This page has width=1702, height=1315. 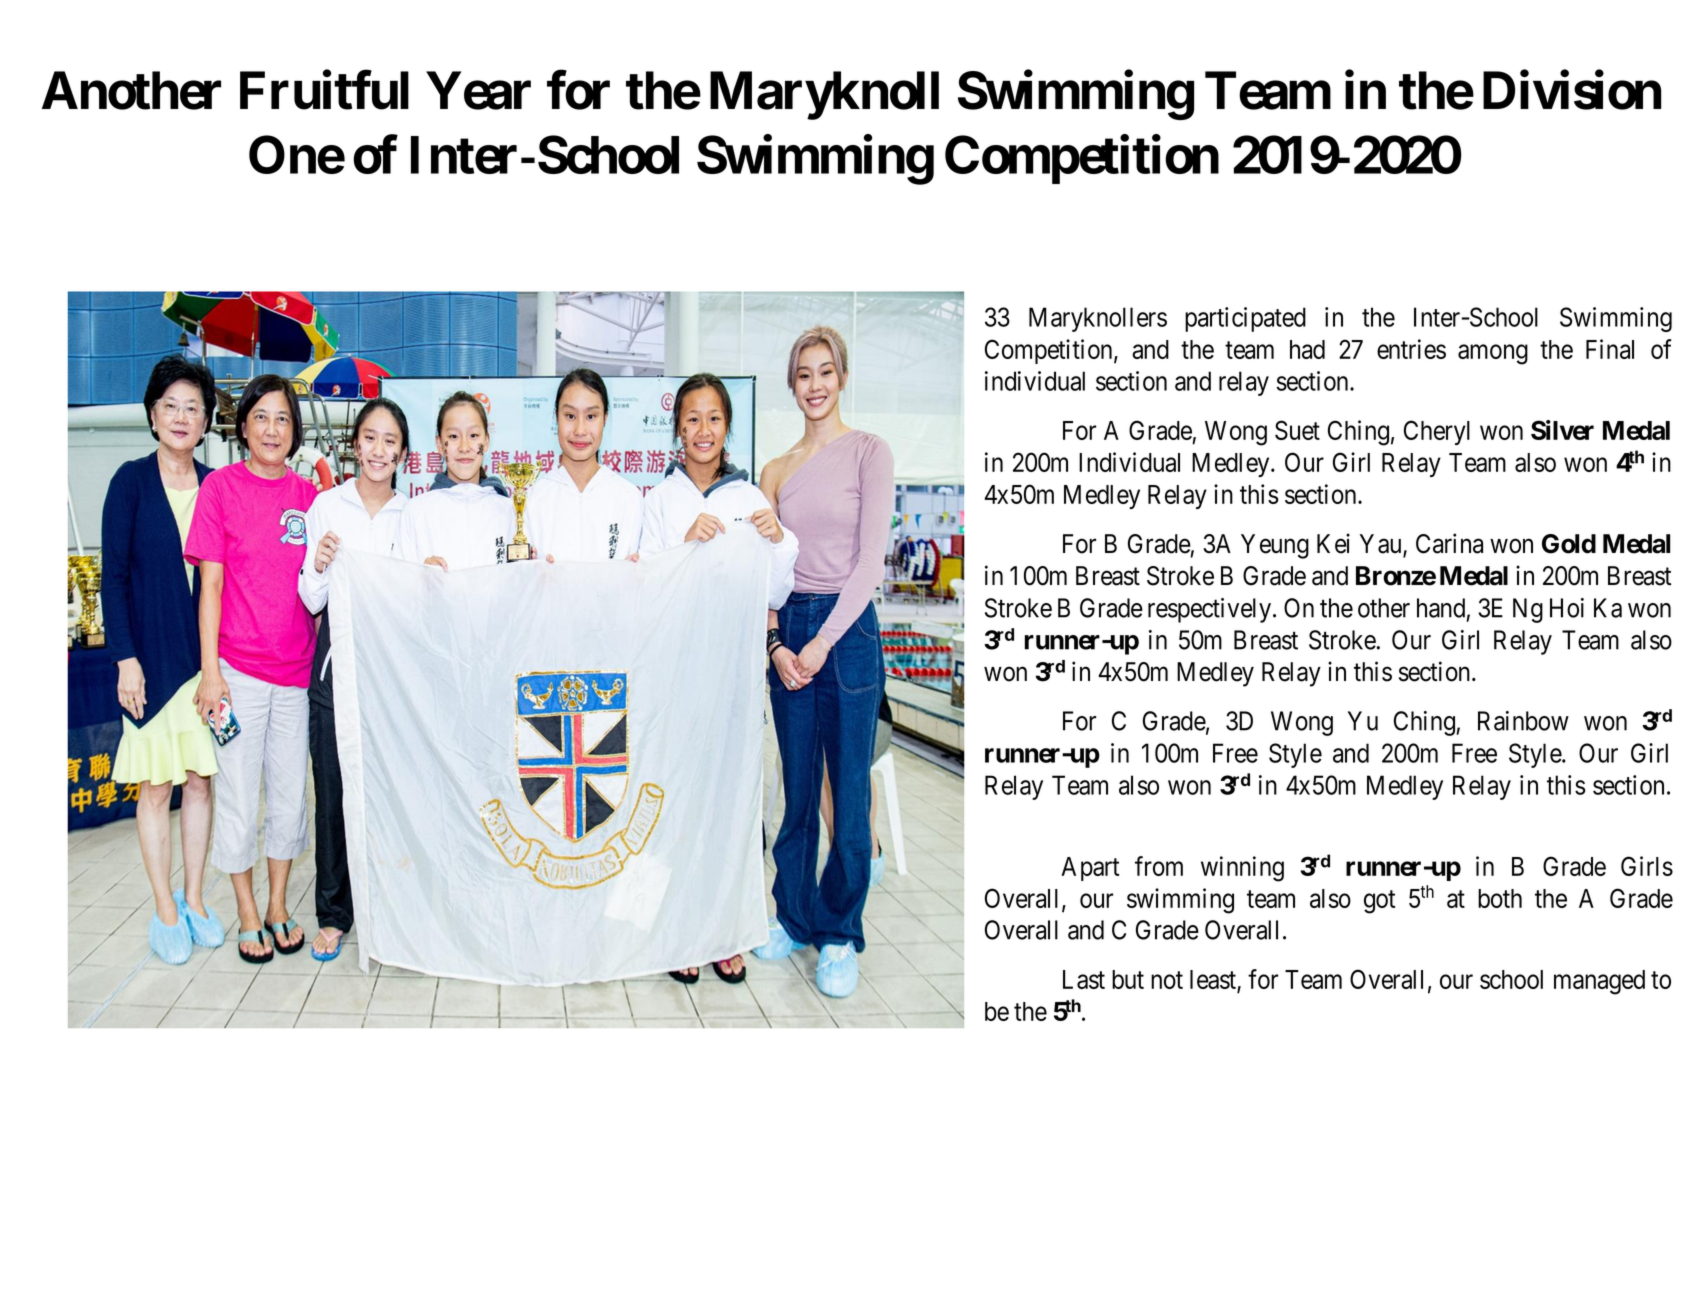 I want to click on respectively, so click(x=1211, y=610).
